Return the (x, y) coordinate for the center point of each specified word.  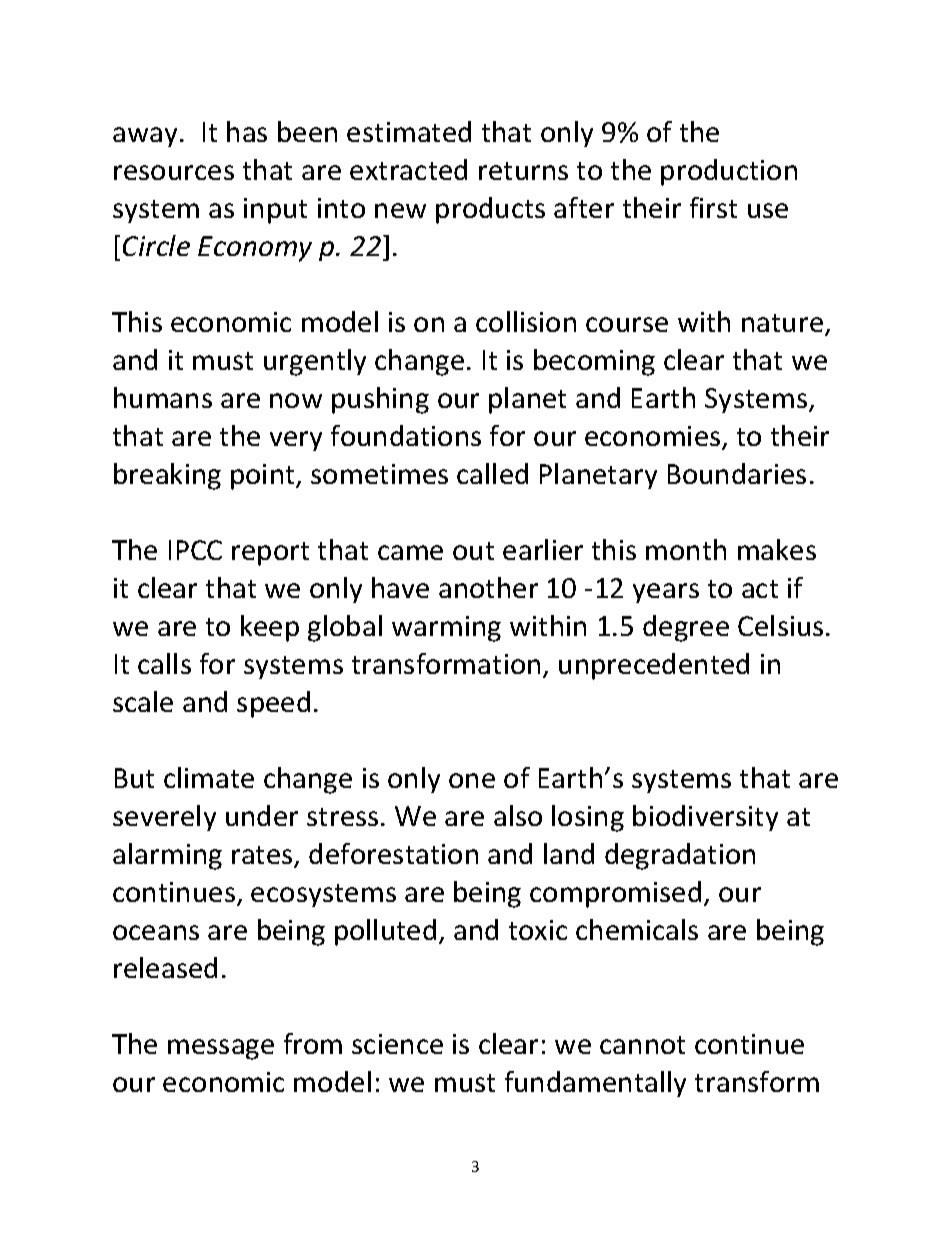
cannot (642, 1045)
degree (686, 628)
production (729, 172)
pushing (380, 400)
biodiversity (705, 818)
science (397, 1044)
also (518, 815)
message (221, 1049)
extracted (408, 169)
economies (654, 437)
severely (164, 818)
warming (446, 629)
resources (174, 172)
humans (163, 397)
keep (270, 628)
